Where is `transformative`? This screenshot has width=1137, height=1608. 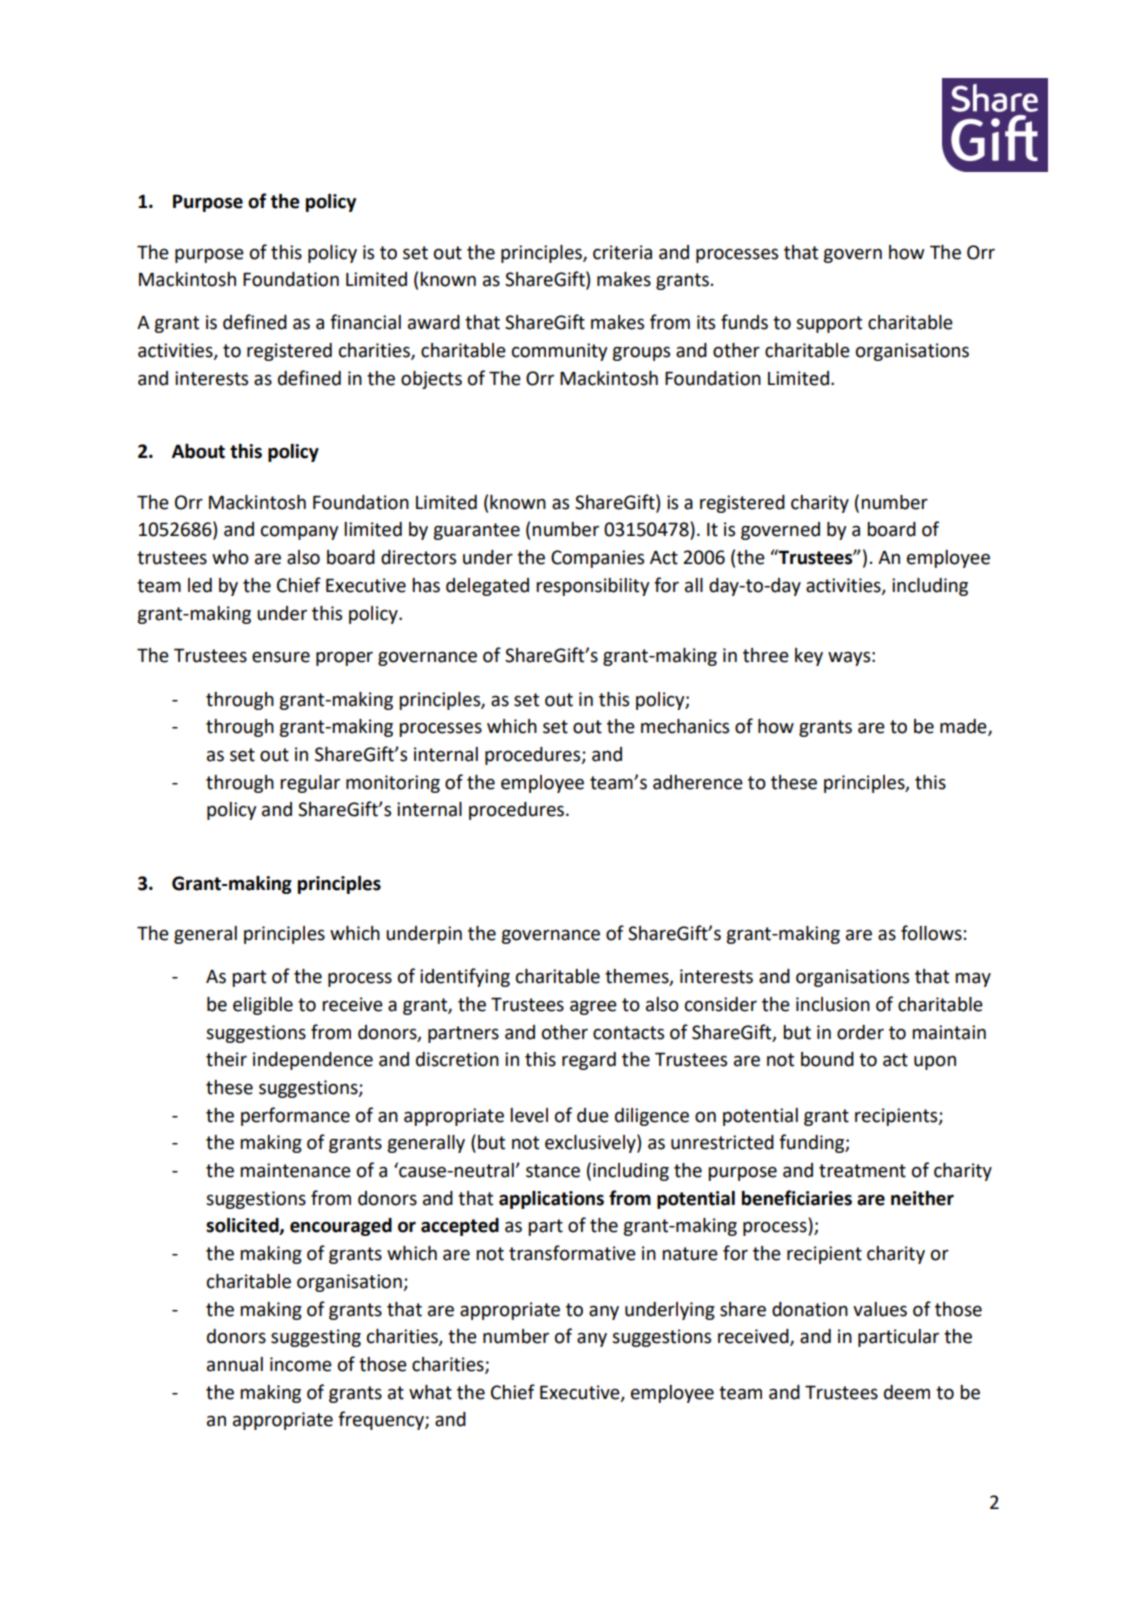
transformative is located at coordinates (572, 1253).
